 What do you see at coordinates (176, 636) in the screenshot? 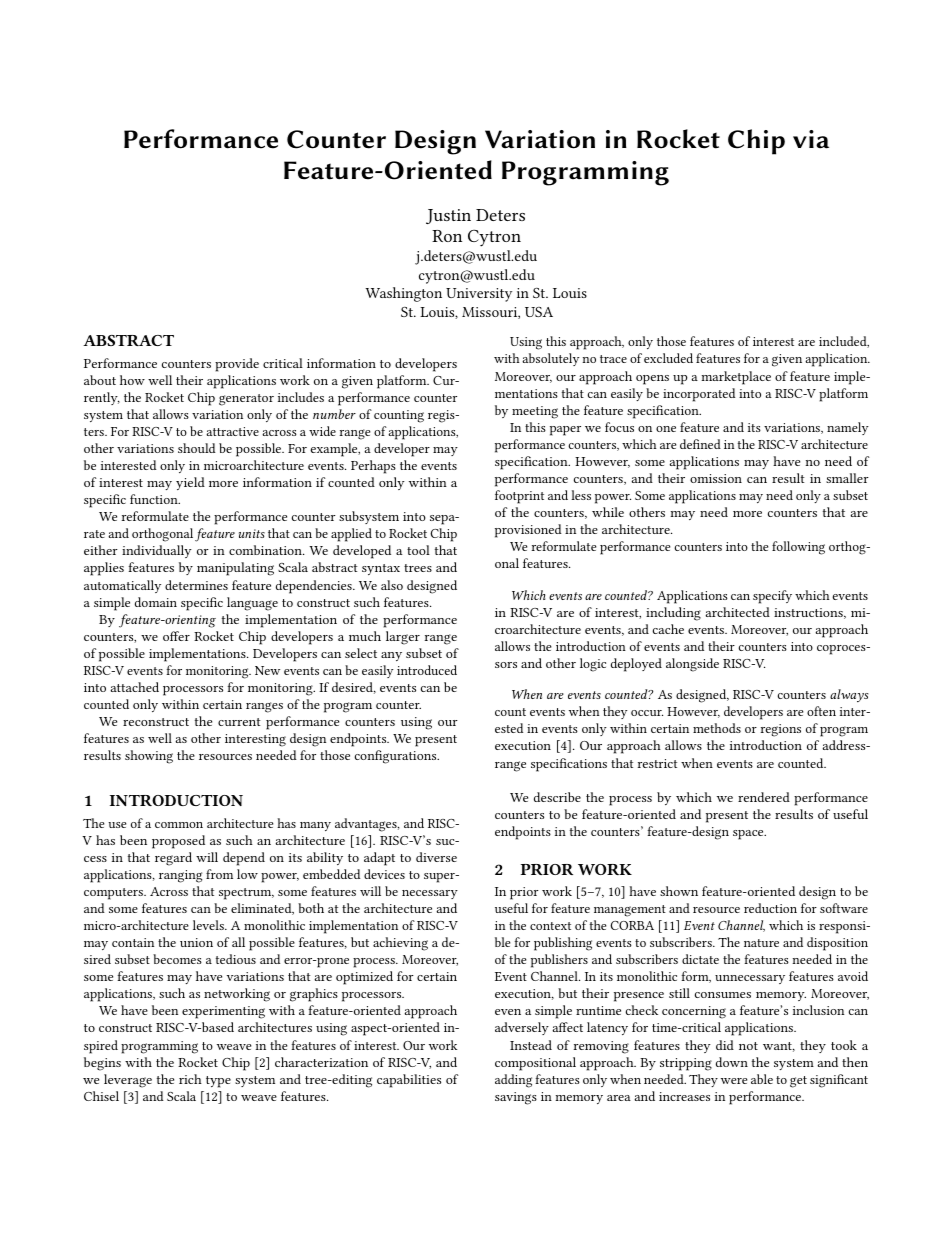
I see `offer` at bounding box center [176, 636].
